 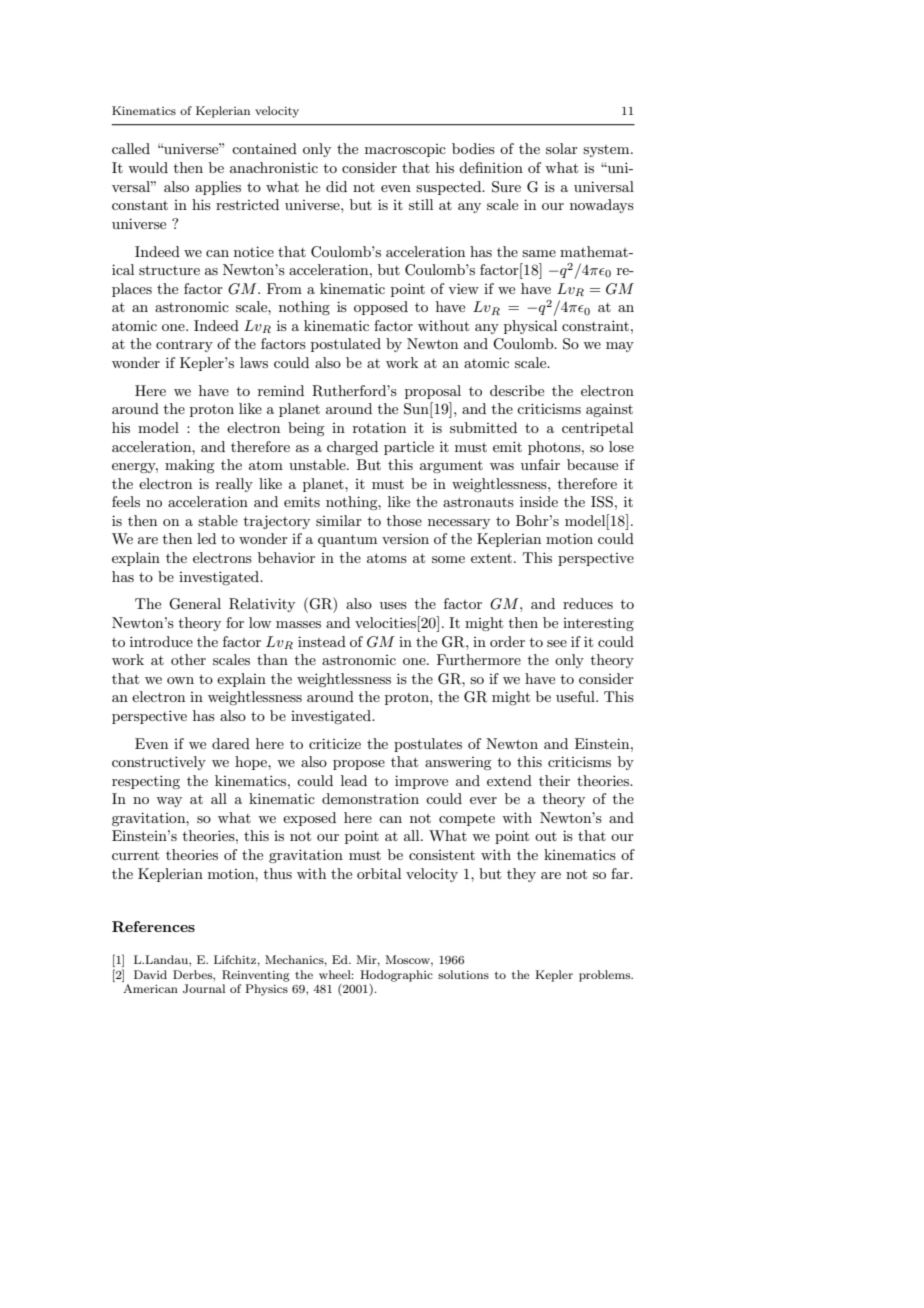 I want to click on did, so click(x=336, y=186).
